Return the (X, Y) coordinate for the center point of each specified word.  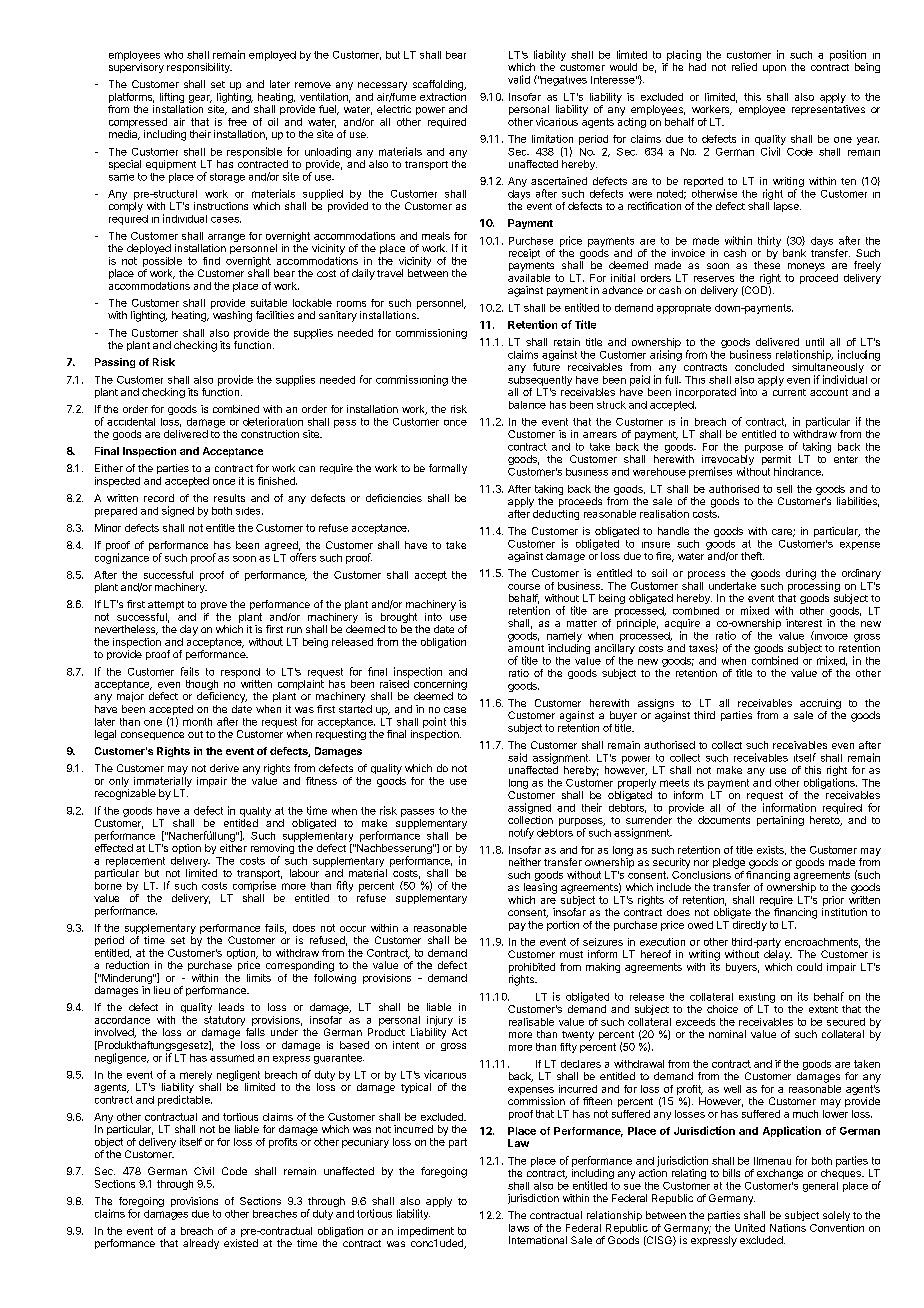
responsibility (199, 68)
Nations (788, 1228)
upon (774, 69)
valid (519, 79)
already (201, 1244)
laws (519, 1228)
